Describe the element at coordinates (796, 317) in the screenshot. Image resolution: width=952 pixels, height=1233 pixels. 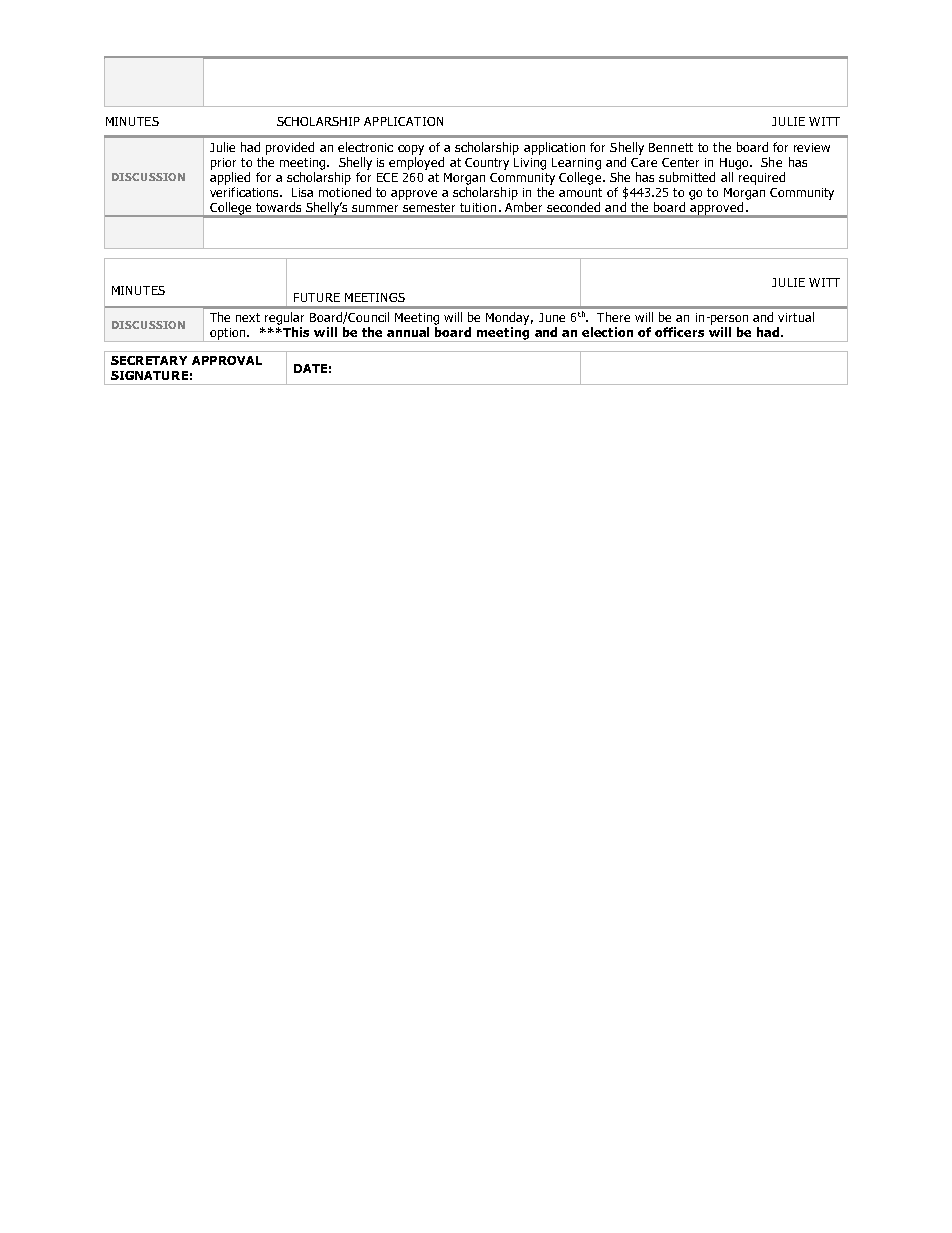
I see `virtual` at that location.
